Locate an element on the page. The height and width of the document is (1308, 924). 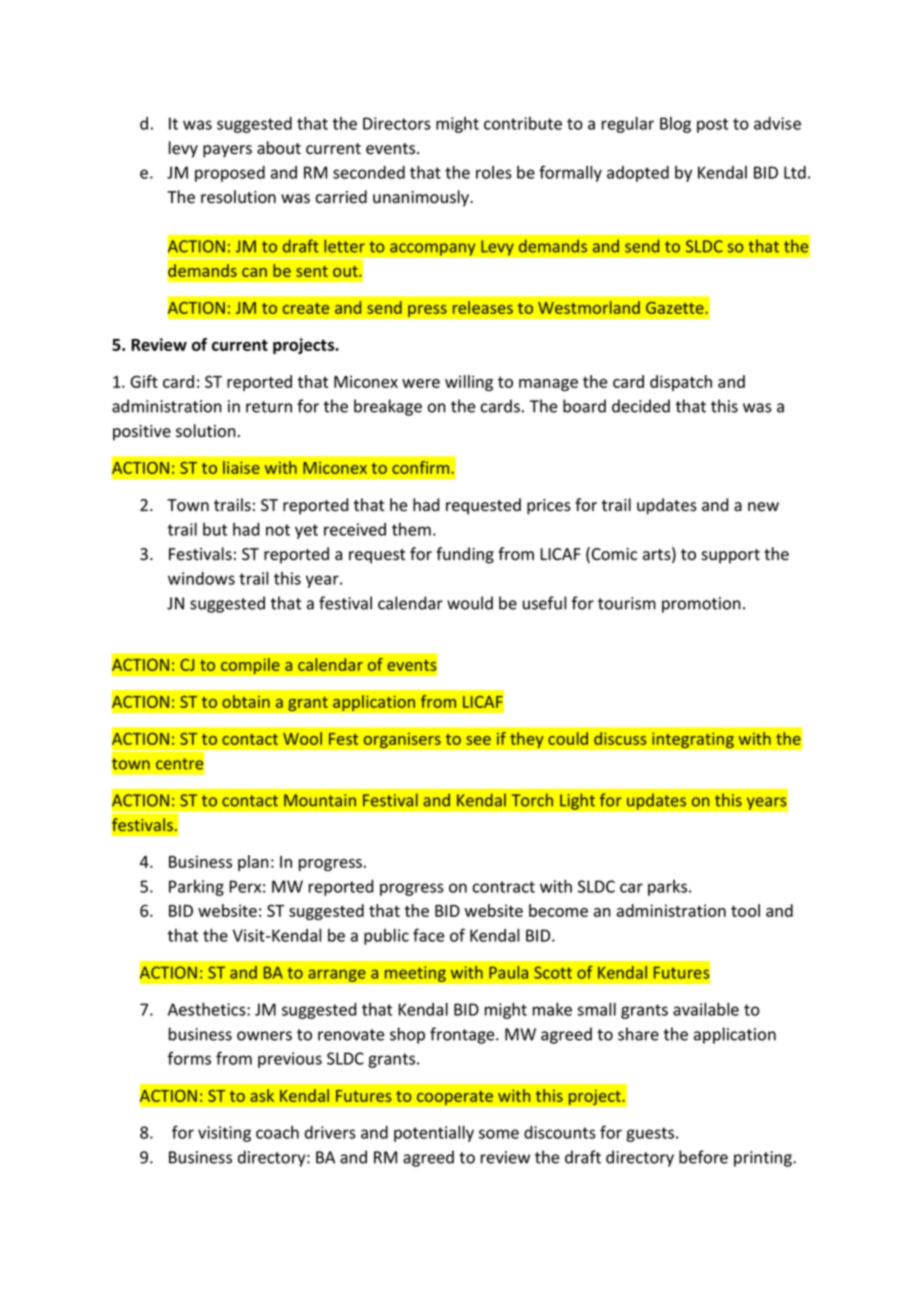
liaise is located at coordinates (241, 467).
